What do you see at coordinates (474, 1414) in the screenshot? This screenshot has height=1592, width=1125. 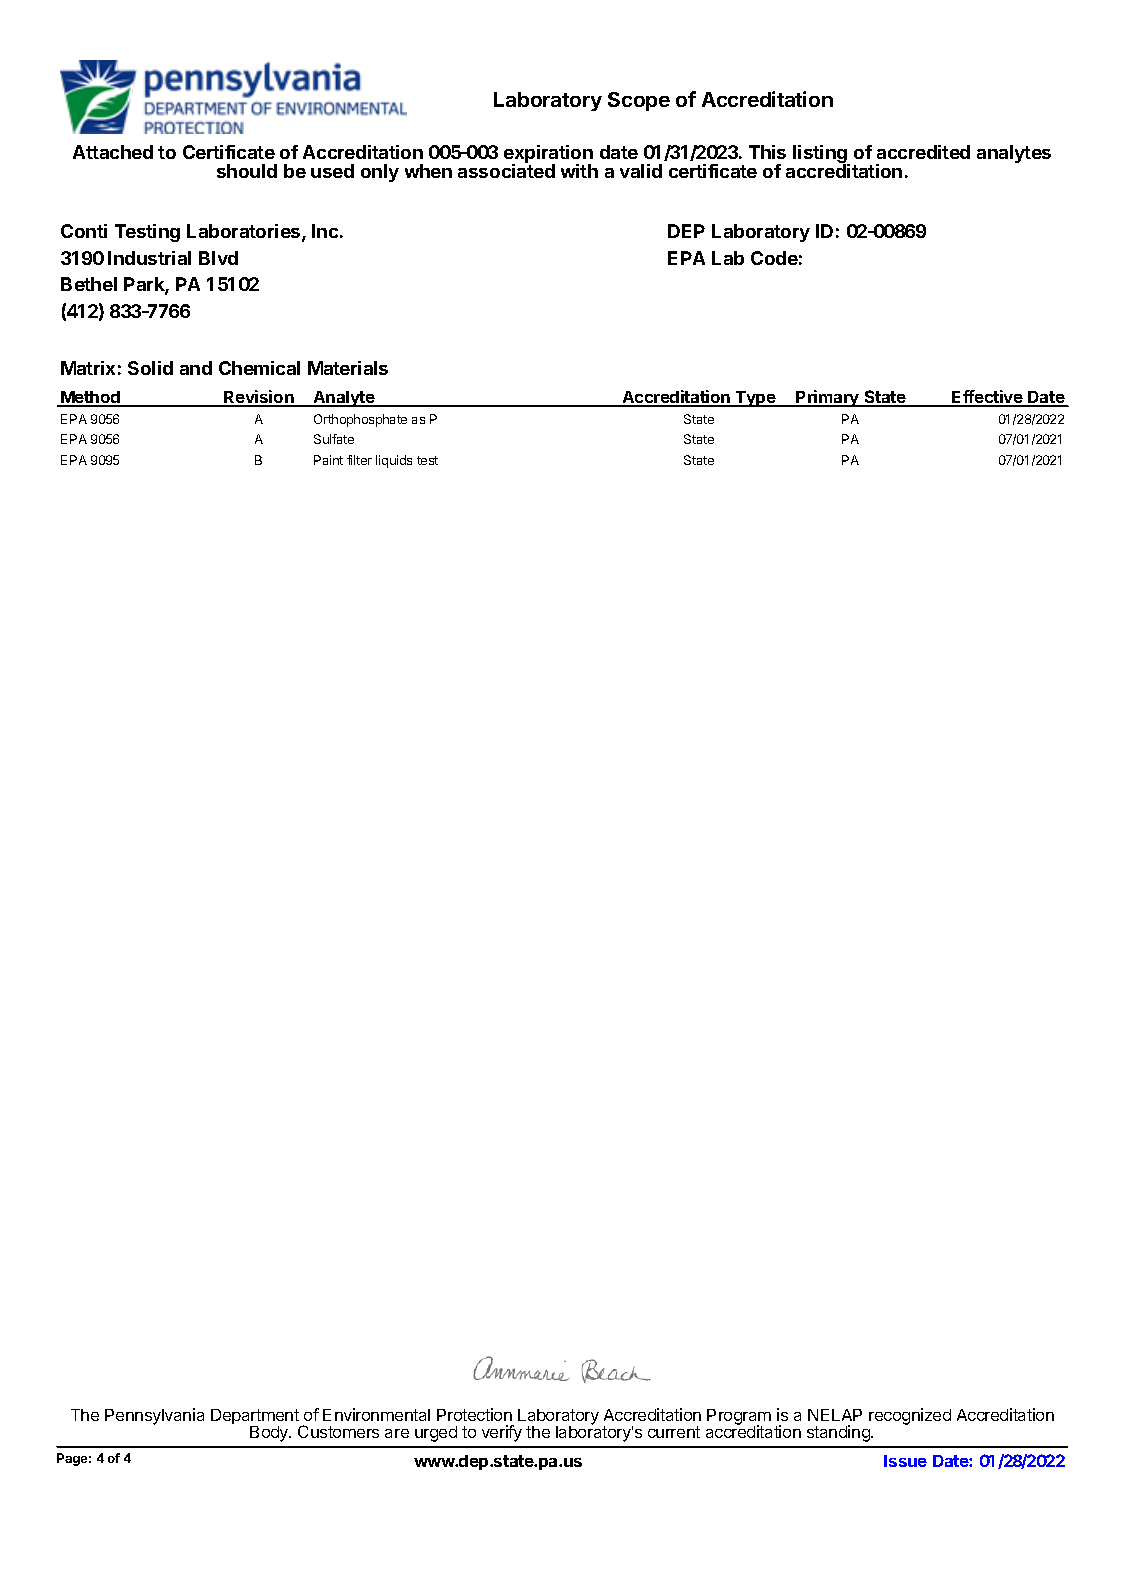 I see `Protection` at bounding box center [474, 1414].
